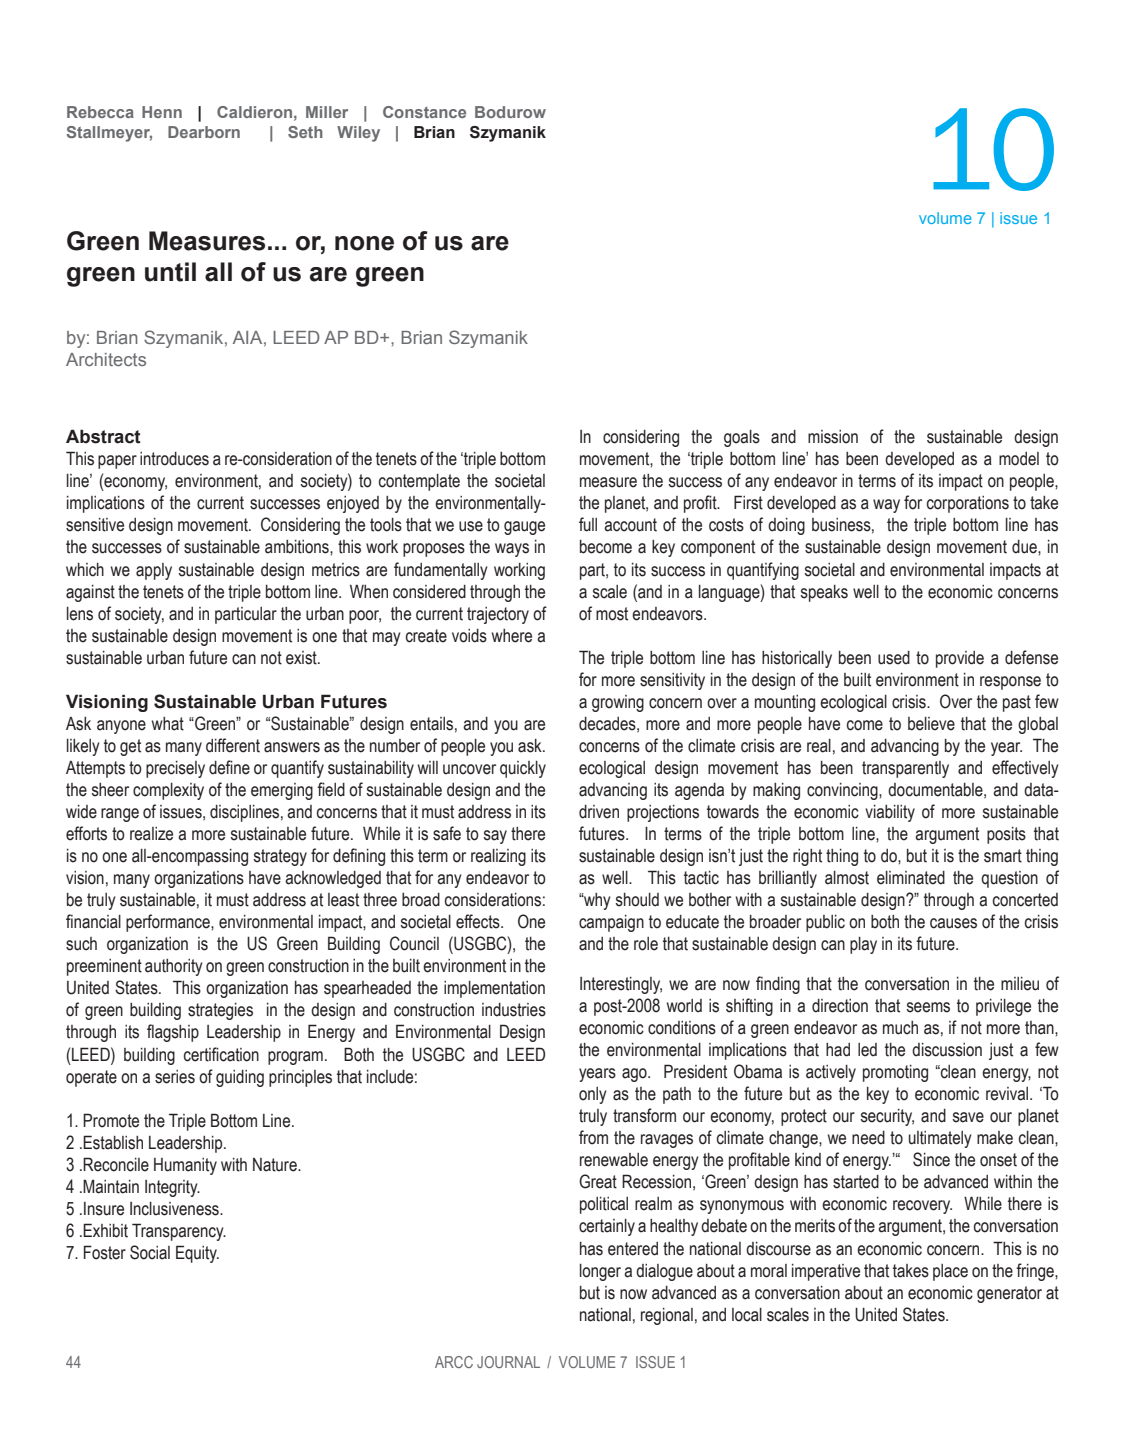 The image size is (1125, 1455). I want to click on JOURNAL, so click(508, 1362).
